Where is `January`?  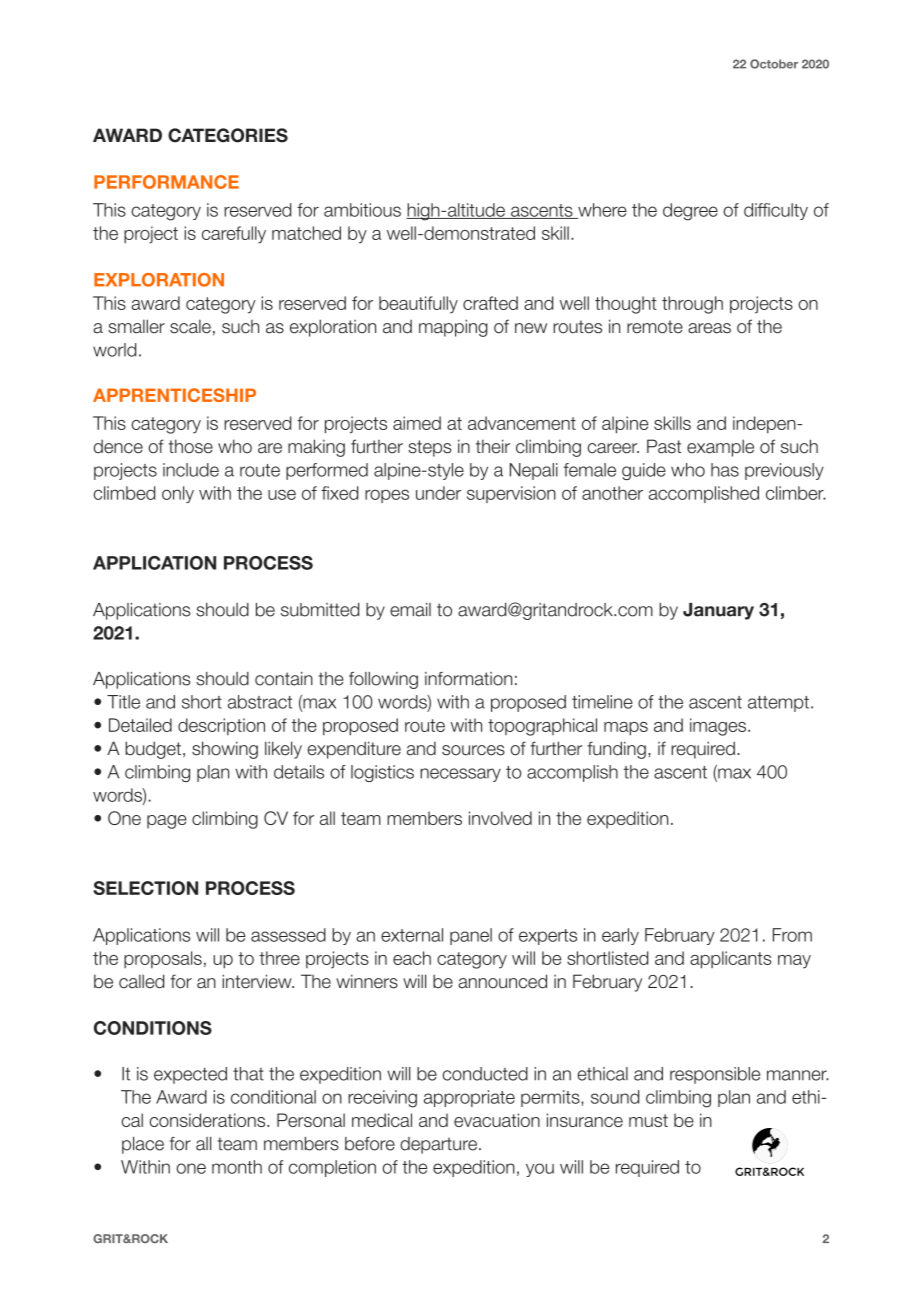 January is located at coordinates (718, 611).
